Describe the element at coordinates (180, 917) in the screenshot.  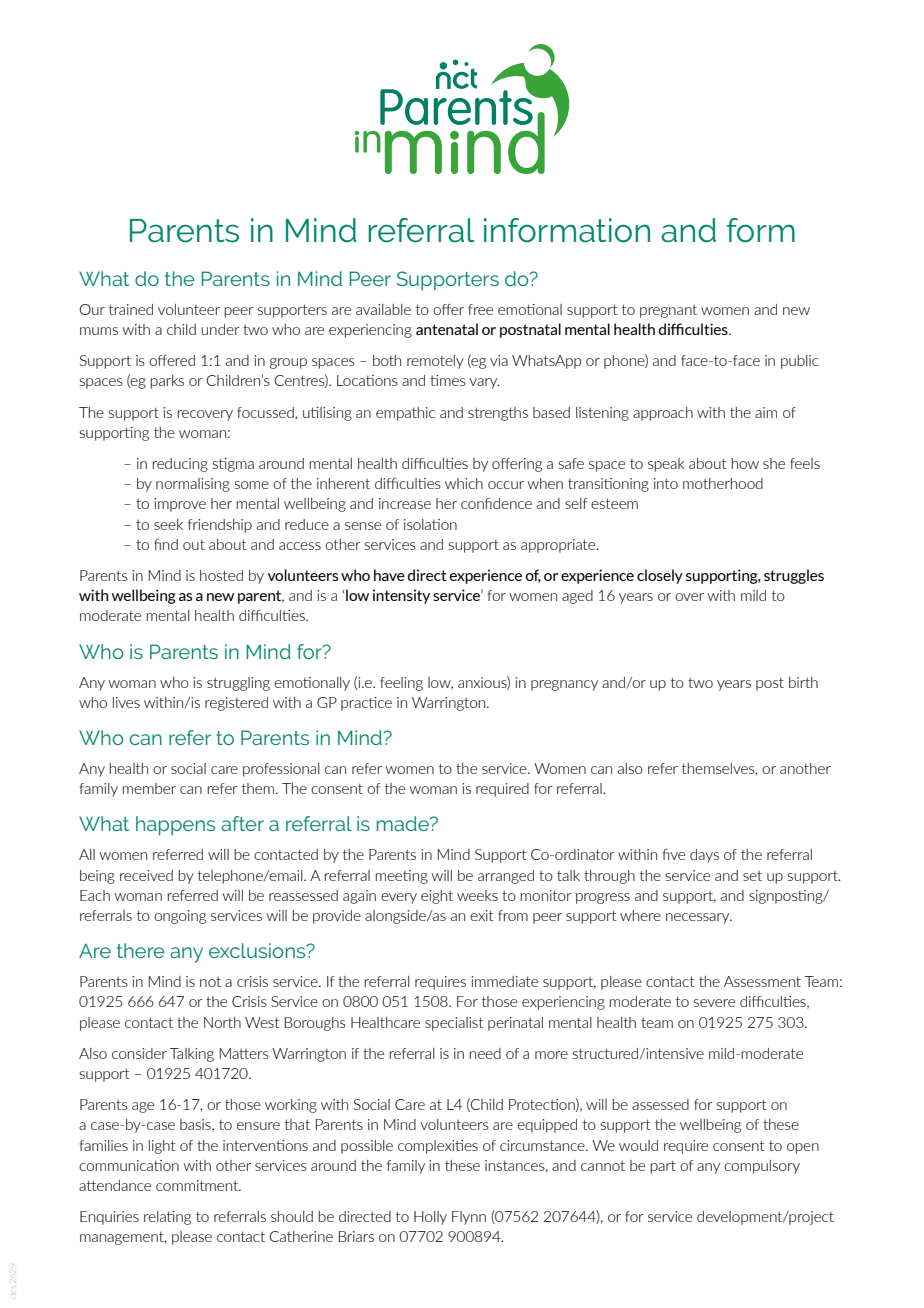
I see `ongoing` at that location.
